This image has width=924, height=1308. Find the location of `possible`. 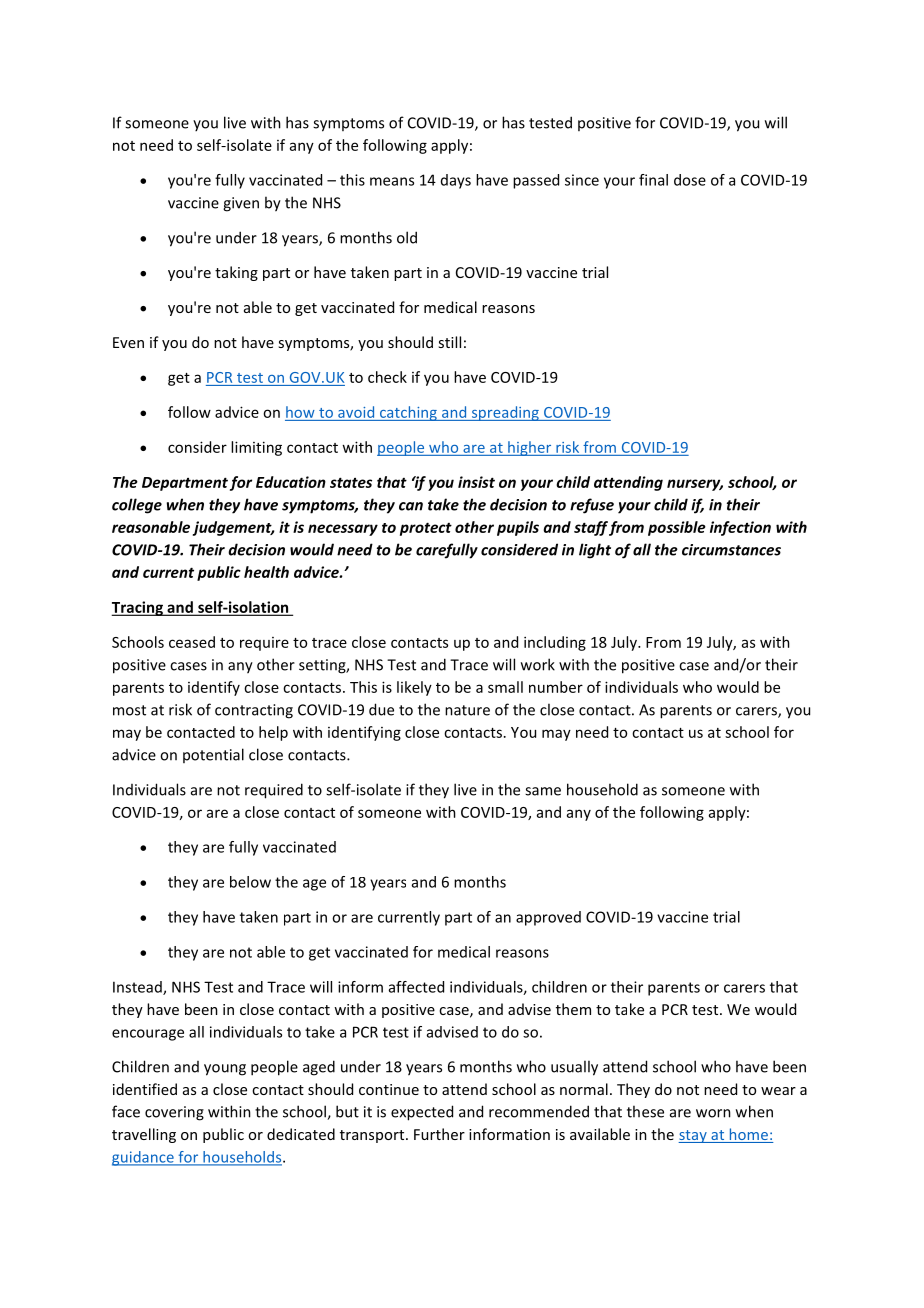

possible is located at coordinates (677, 528).
